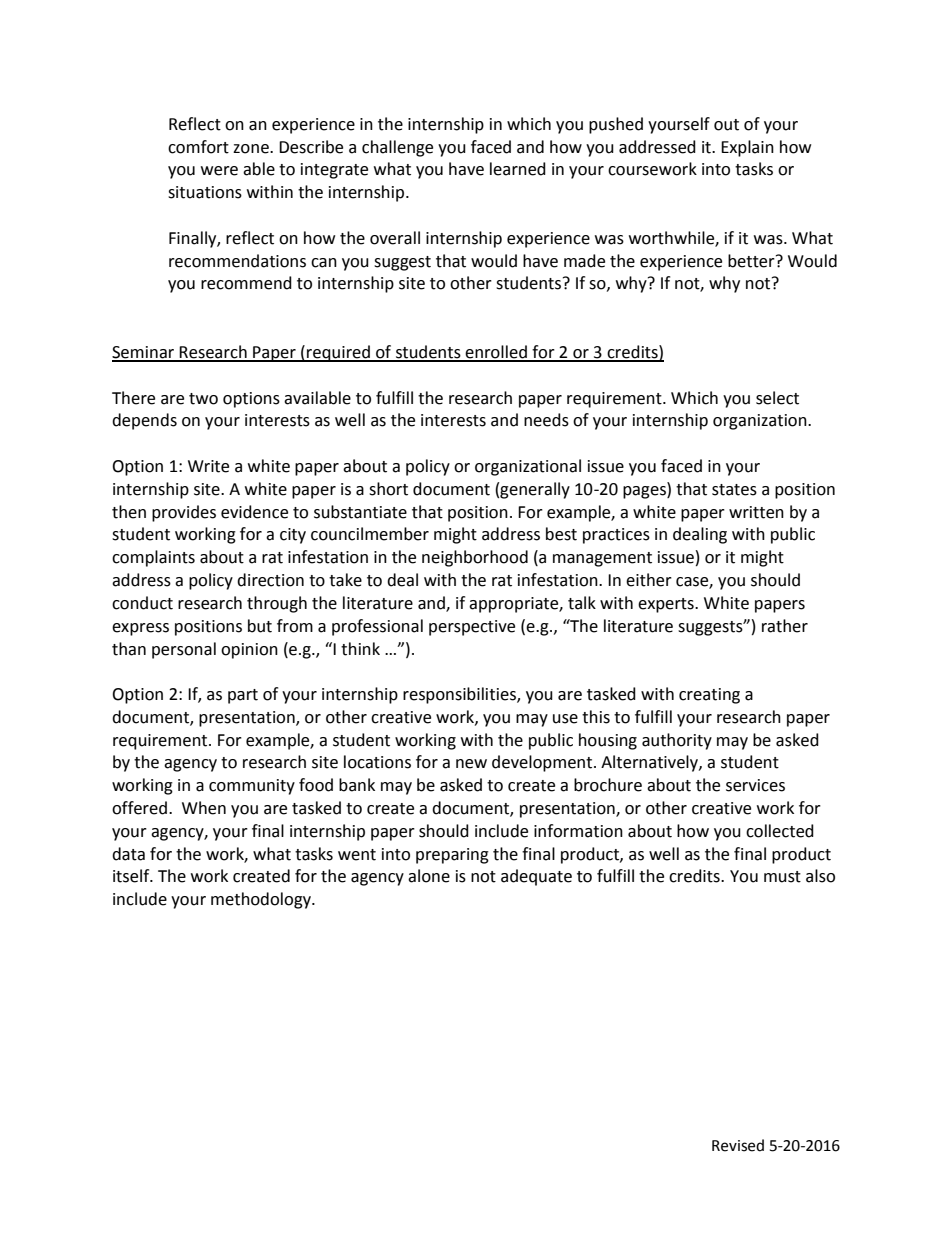 The width and height of the screenshot is (952, 1233). Describe the element at coordinates (471, 764) in the screenshot. I see `new` at that location.
